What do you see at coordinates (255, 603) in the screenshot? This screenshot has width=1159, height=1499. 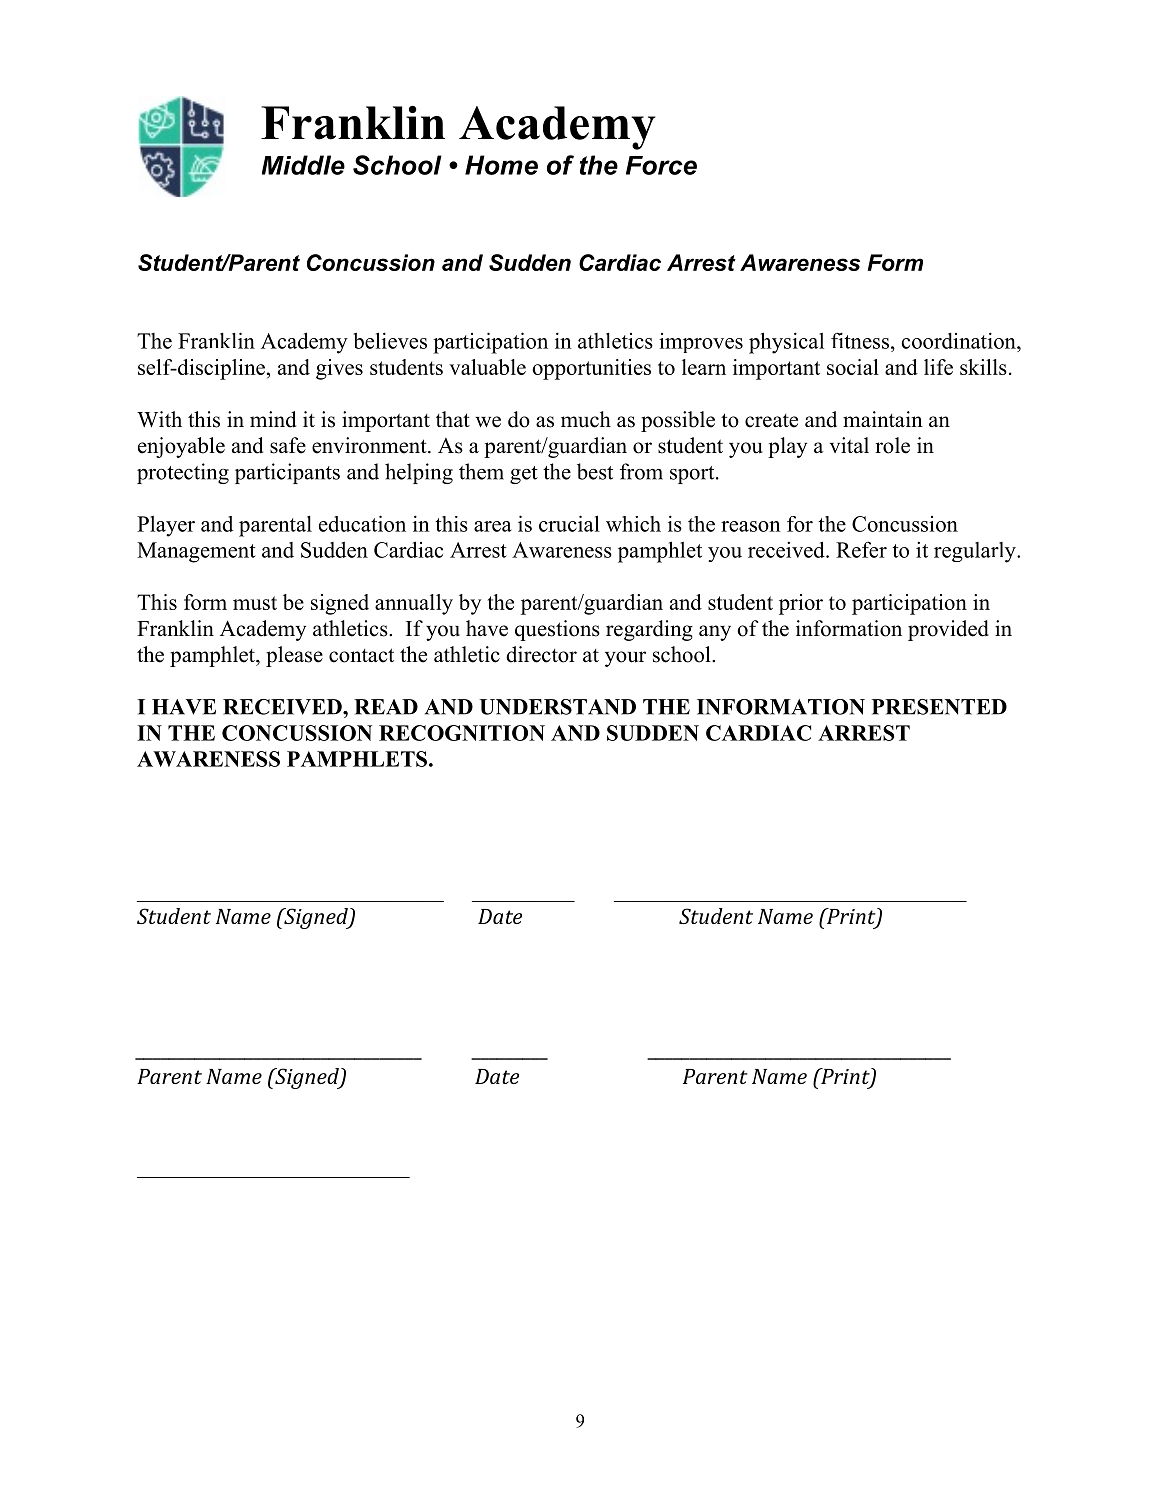 I see `must` at bounding box center [255, 603].
